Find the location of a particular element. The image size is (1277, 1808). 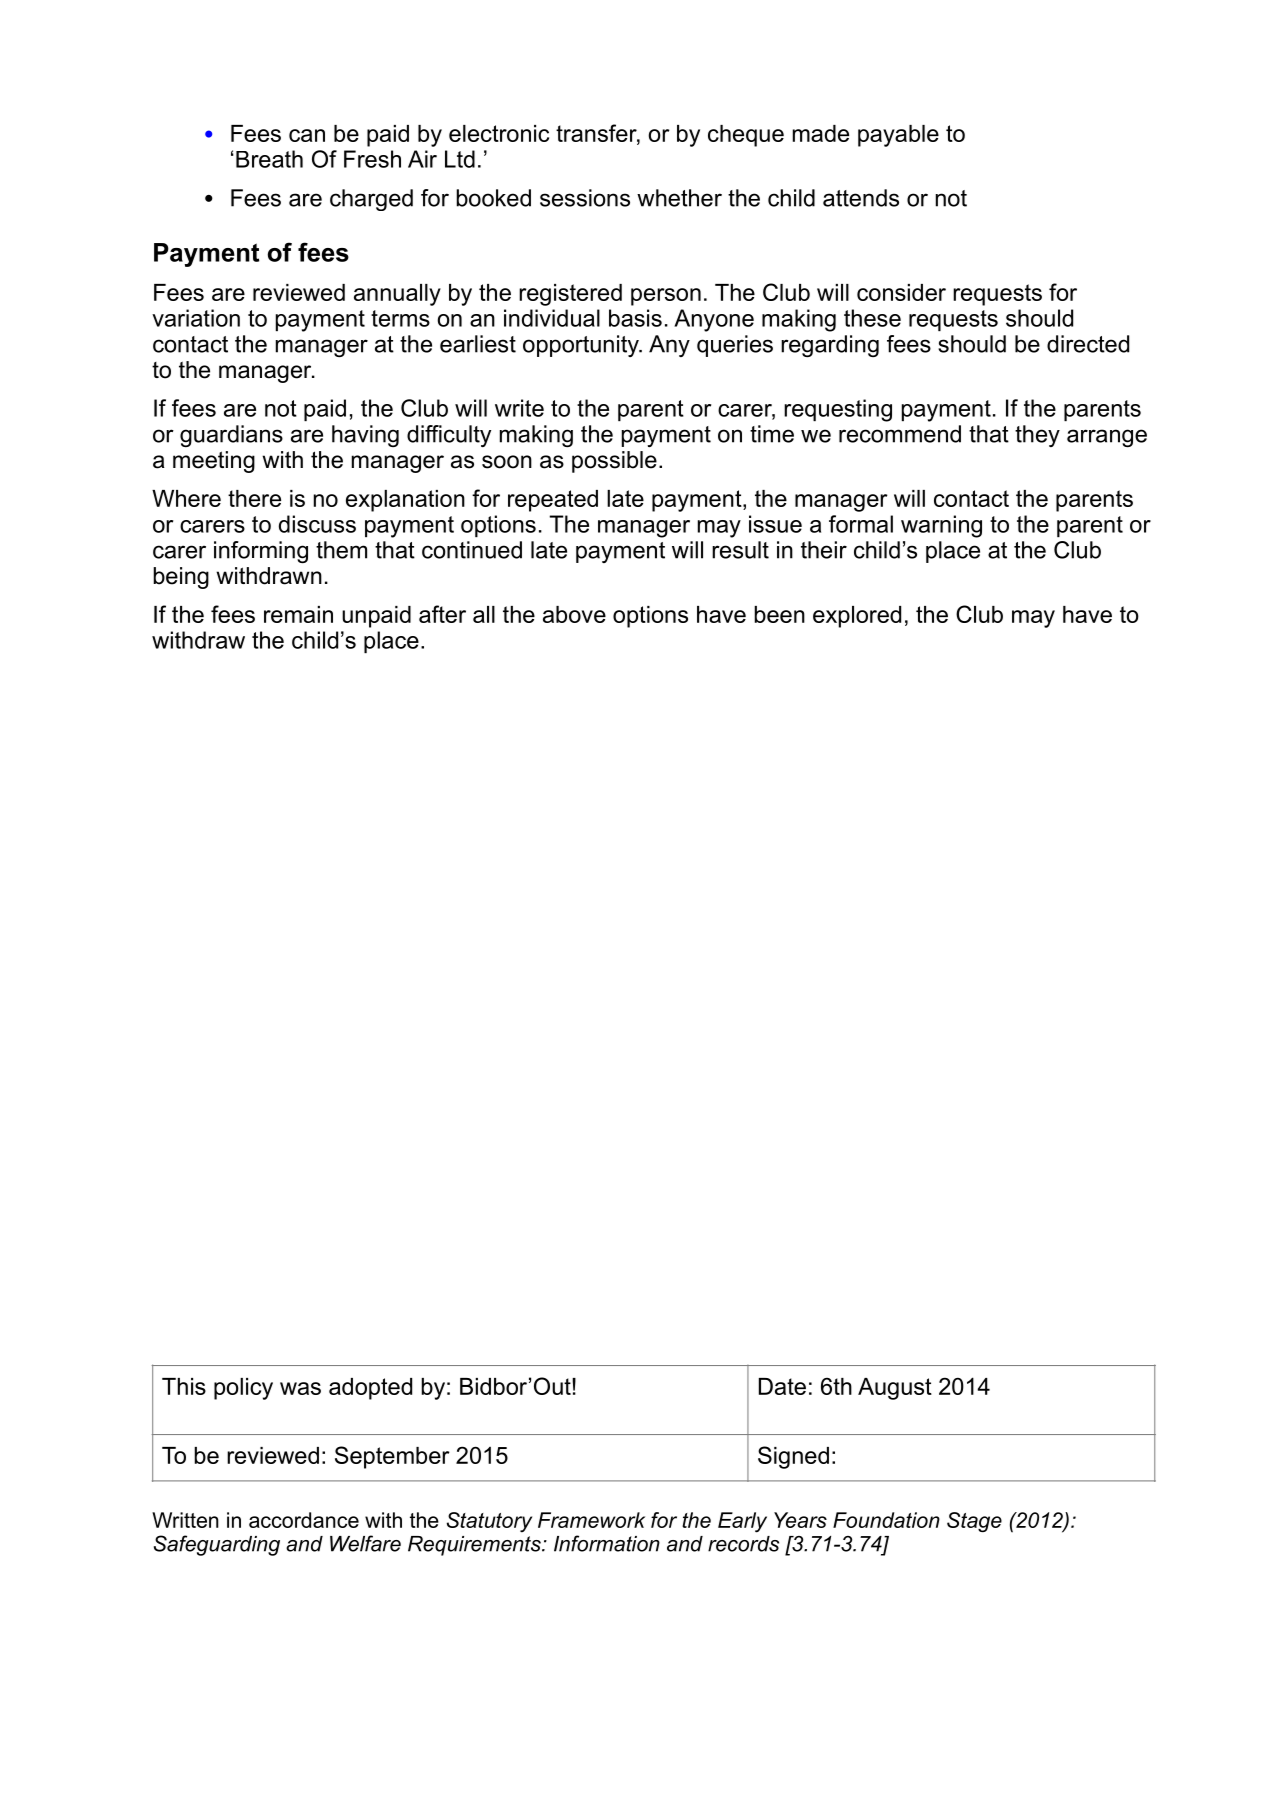

payable is located at coordinates (898, 136).
